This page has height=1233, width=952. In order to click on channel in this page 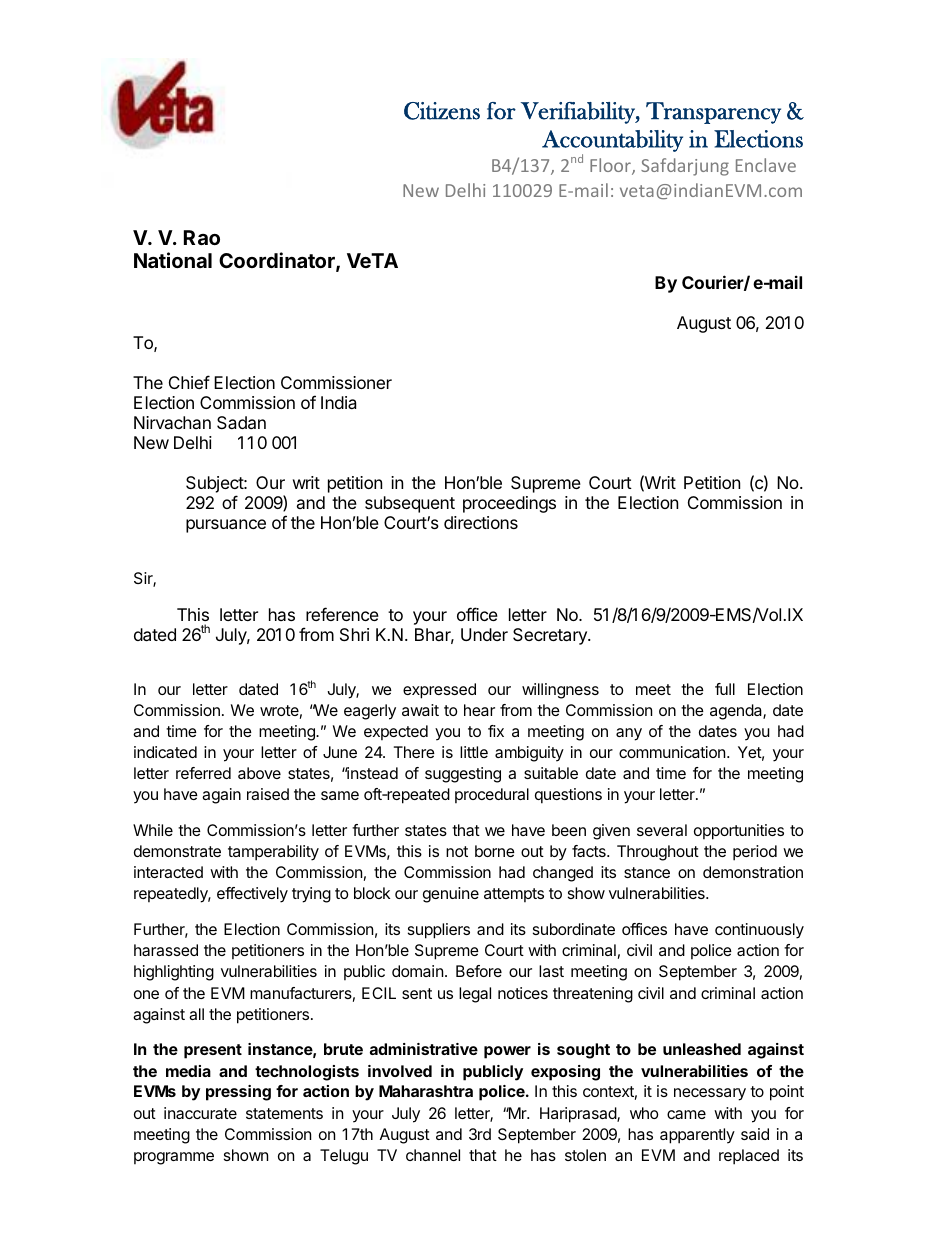, I will do `click(433, 1155)`.
